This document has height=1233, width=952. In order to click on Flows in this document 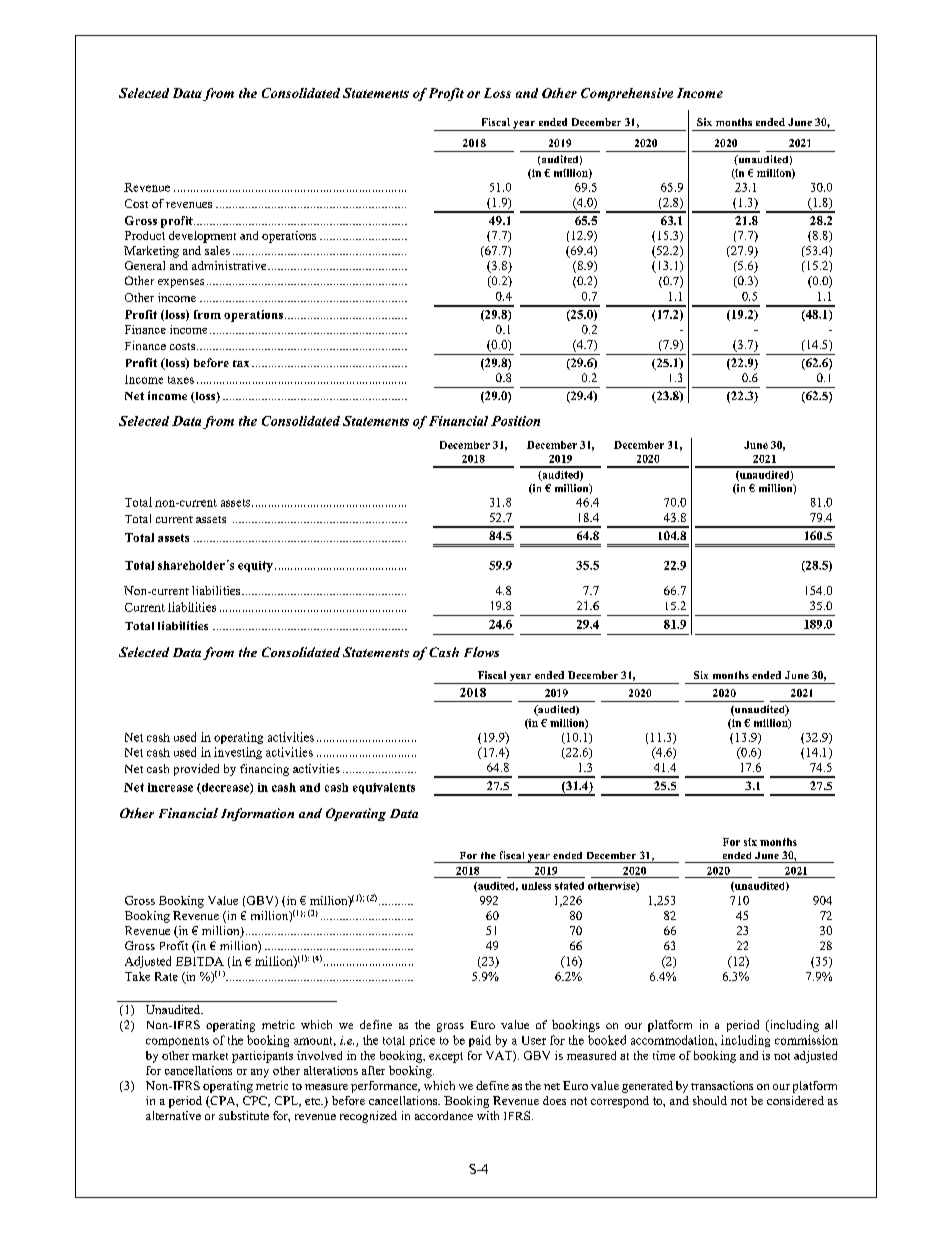, I will do `click(481, 652)`.
